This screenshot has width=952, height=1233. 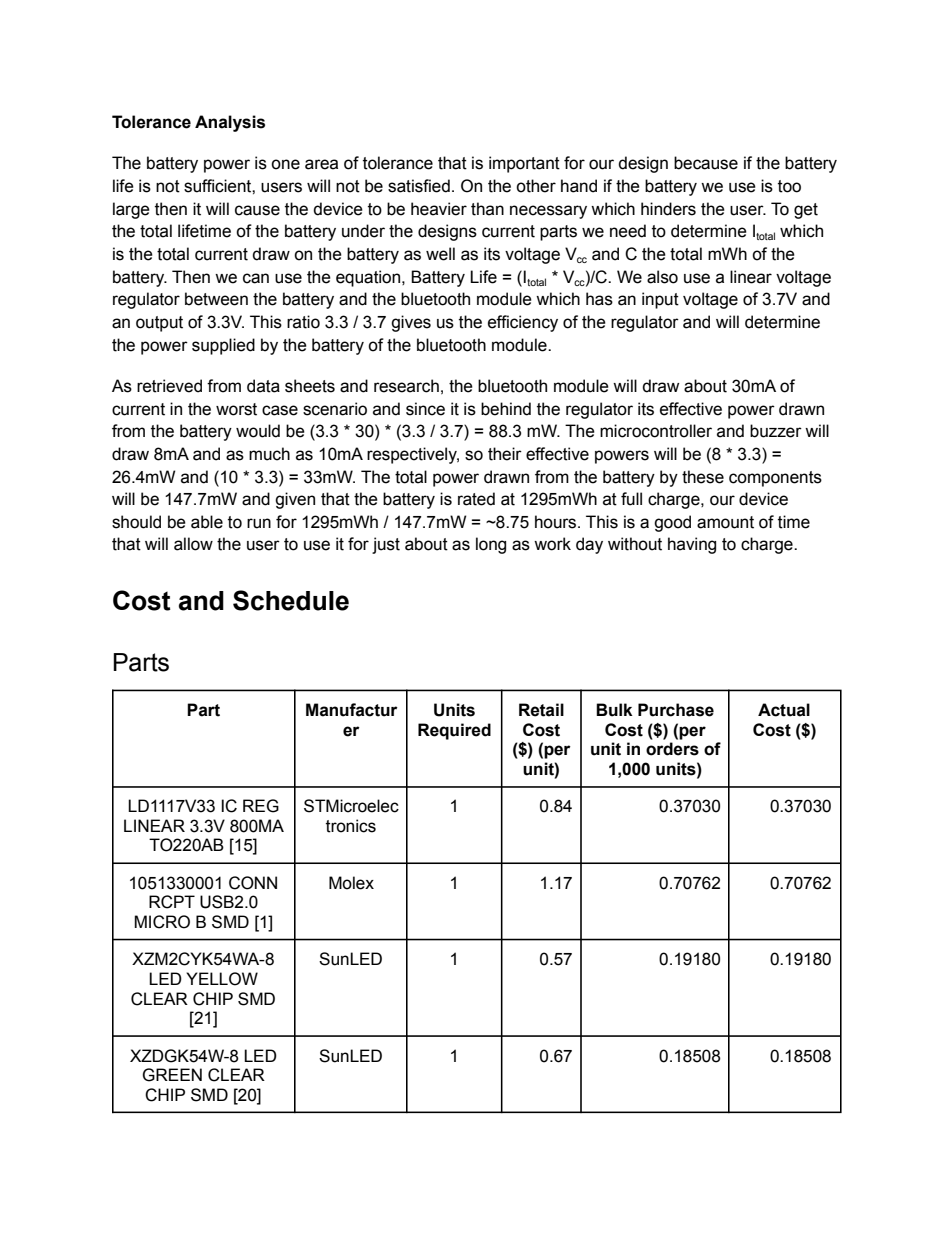 I want to click on long, so click(x=491, y=545).
